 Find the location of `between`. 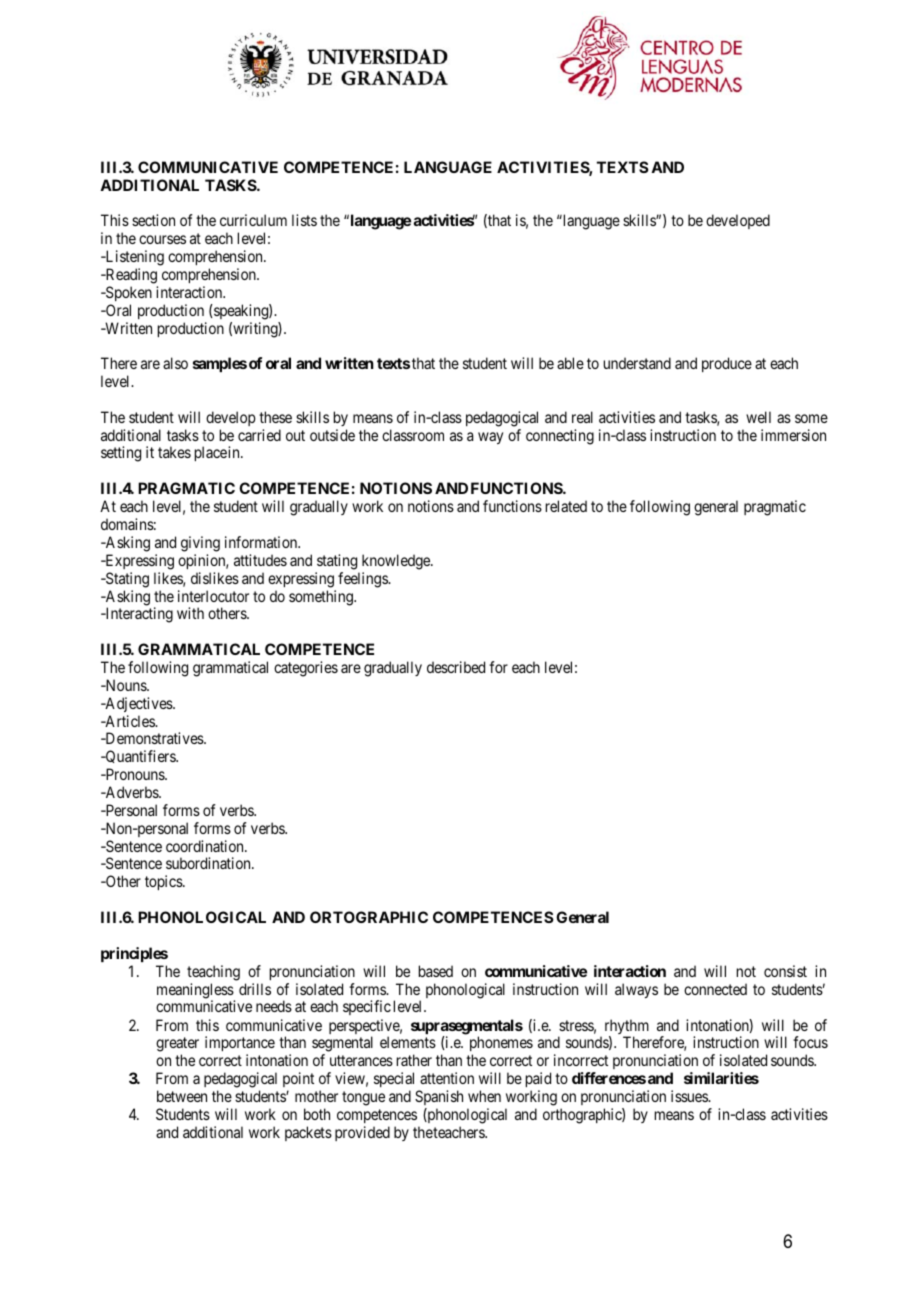

between is located at coordinates (182, 1096).
